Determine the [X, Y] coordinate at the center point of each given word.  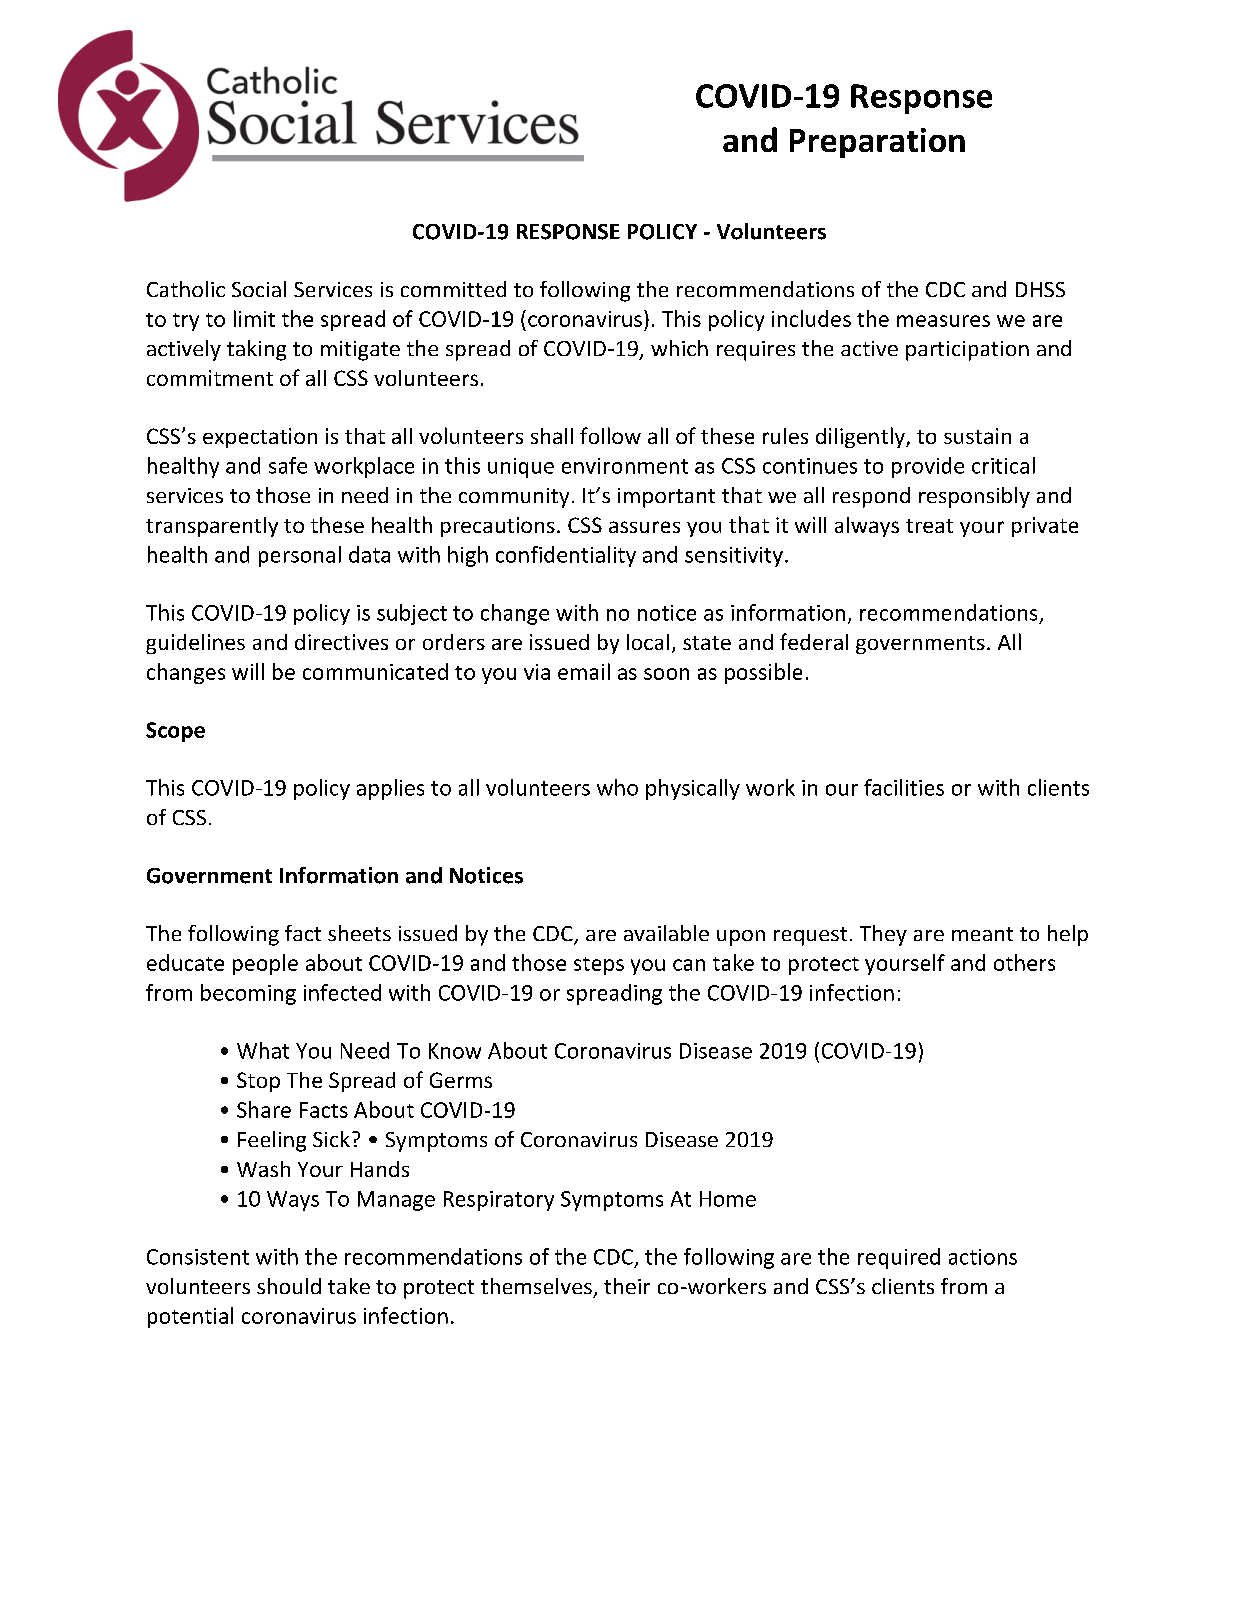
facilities [904, 787]
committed [453, 289]
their [627, 1286]
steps [599, 966]
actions [983, 1257]
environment [625, 466]
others [1024, 962]
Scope [175, 732]
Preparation [877, 143]
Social [259, 289]
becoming [248, 994]
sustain [977, 436]
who [617, 787]
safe [288, 465]
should [289, 1286]
